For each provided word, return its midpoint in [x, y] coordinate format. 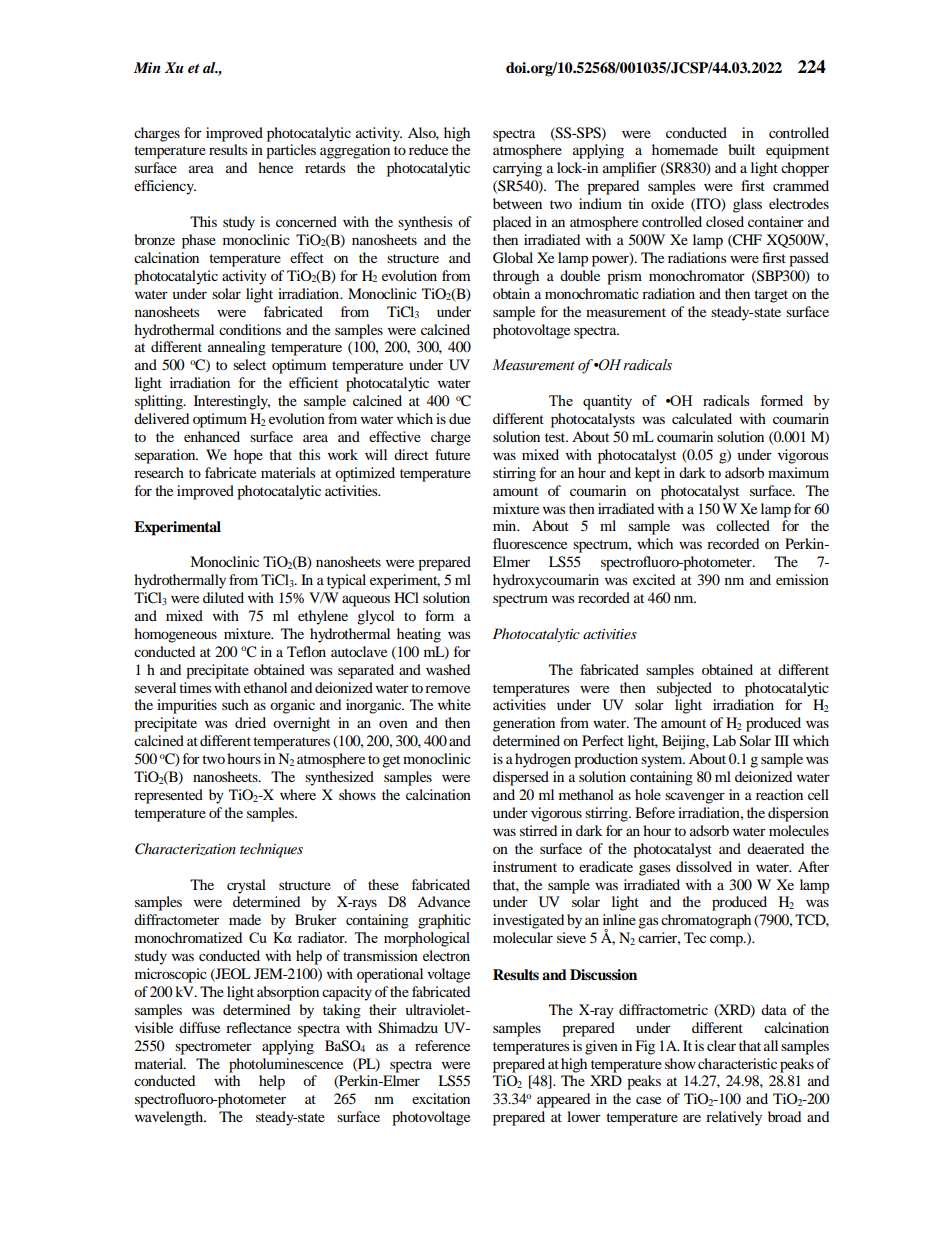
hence [275, 167]
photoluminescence [286, 1065]
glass [747, 205]
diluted [223, 597]
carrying [517, 169]
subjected [684, 689]
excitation [441, 1098]
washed [448, 669]
